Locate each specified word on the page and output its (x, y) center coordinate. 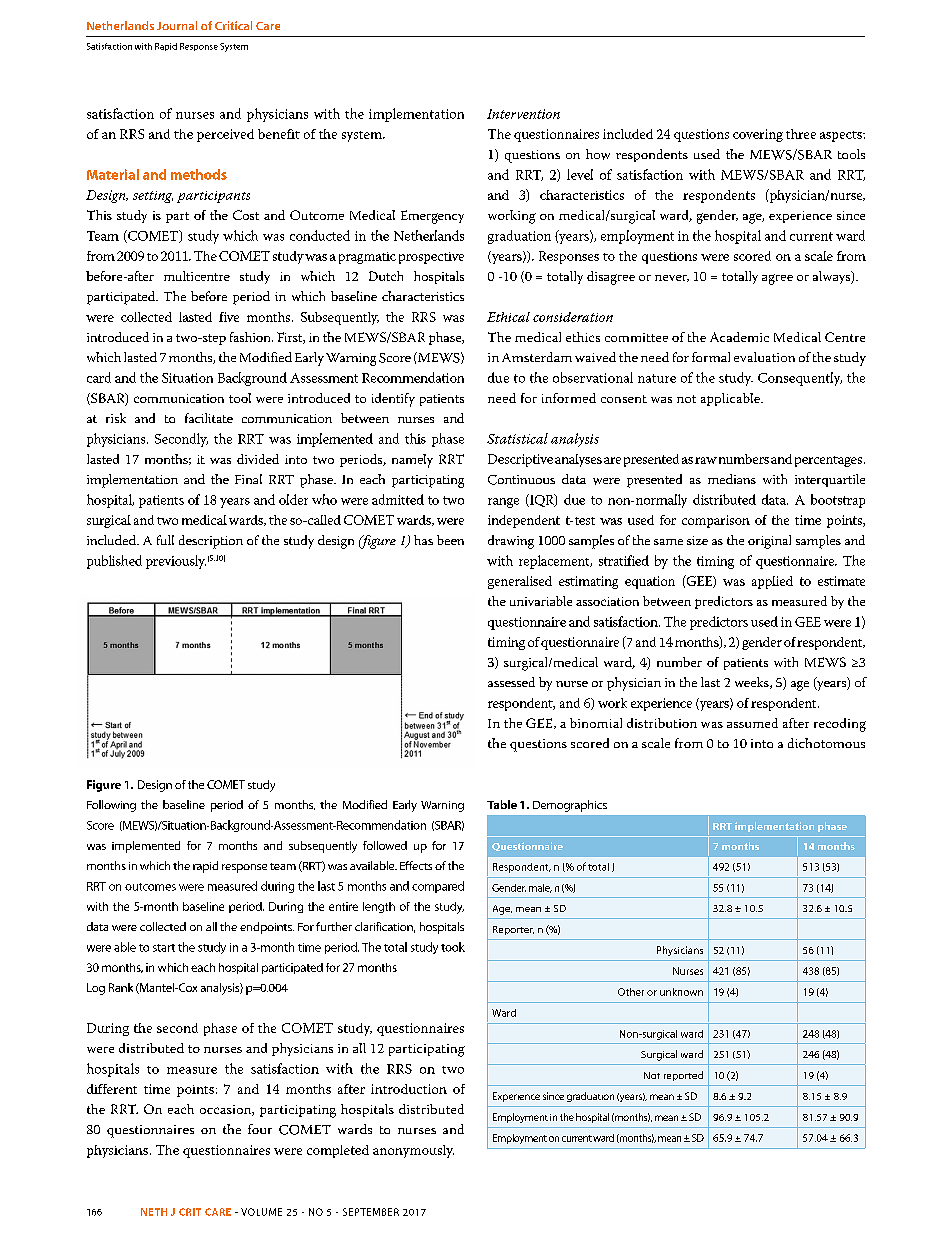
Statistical (517, 438)
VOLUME (261, 1212)
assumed (752, 723)
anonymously (413, 1151)
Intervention (523, 114)
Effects (416, 865)
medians (732, 479)
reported (683, 1076)
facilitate (209, 418)
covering (758, 135)
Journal (177, 25)
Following (111, 806)
